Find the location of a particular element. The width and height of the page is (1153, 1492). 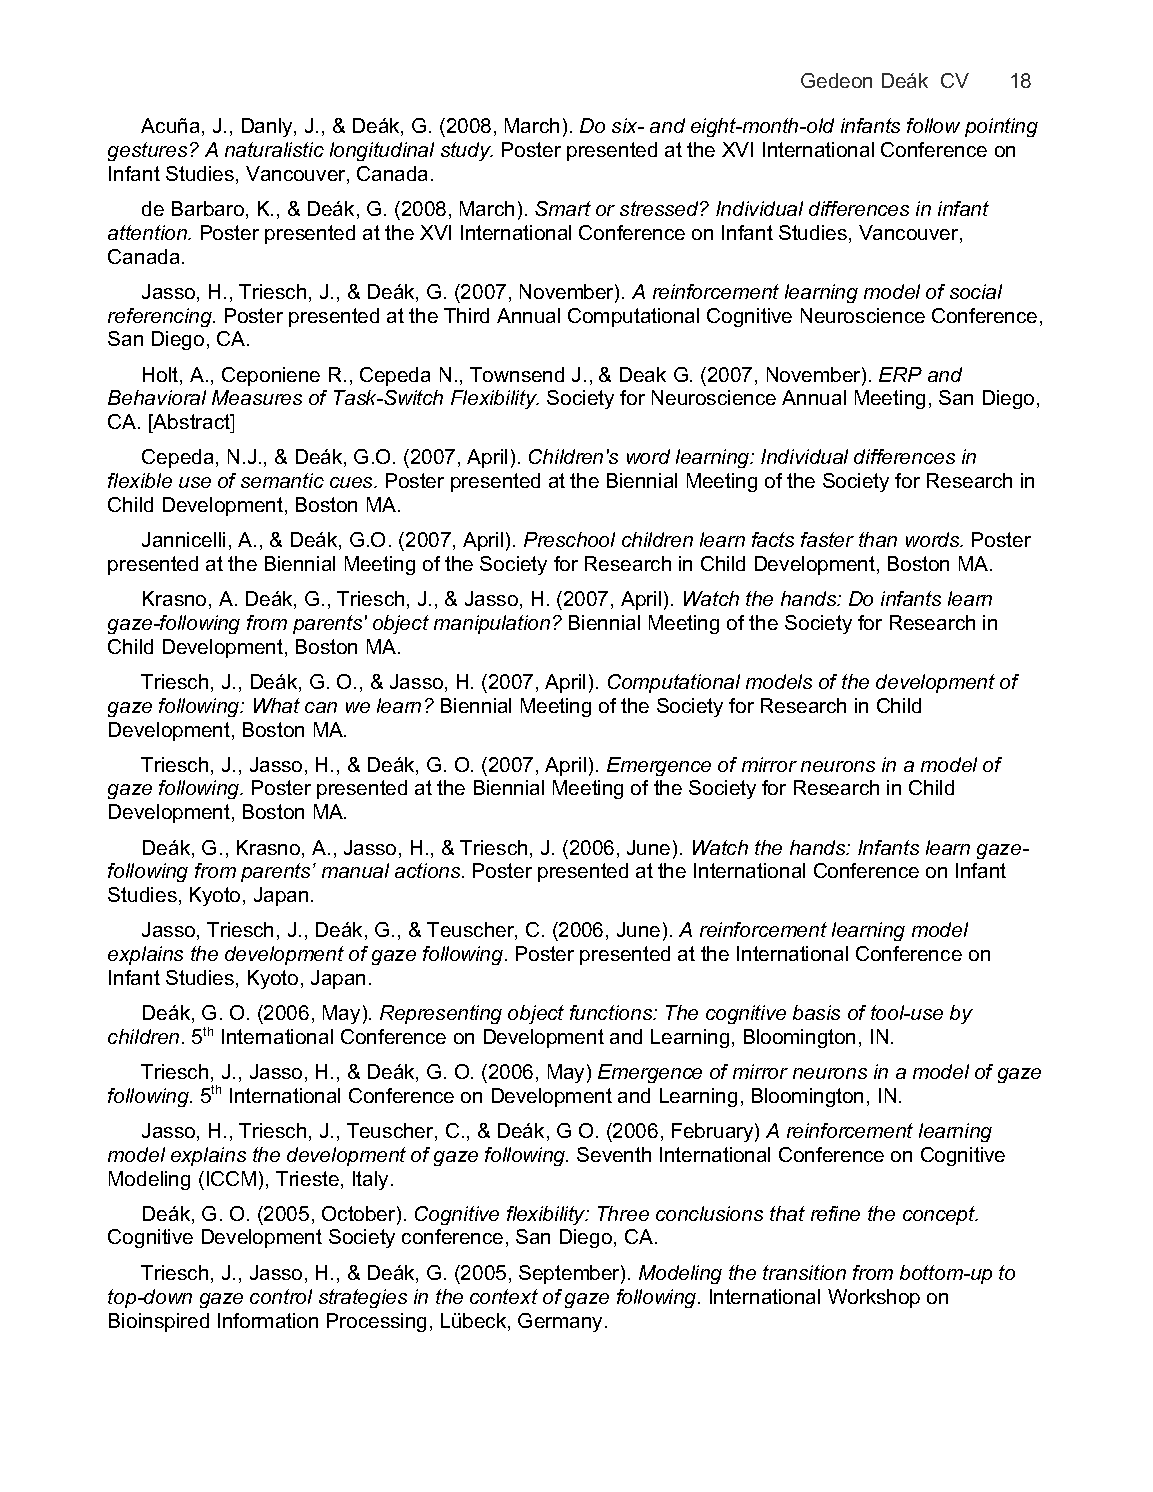

manipulation is located at coordinates (492, 624).
